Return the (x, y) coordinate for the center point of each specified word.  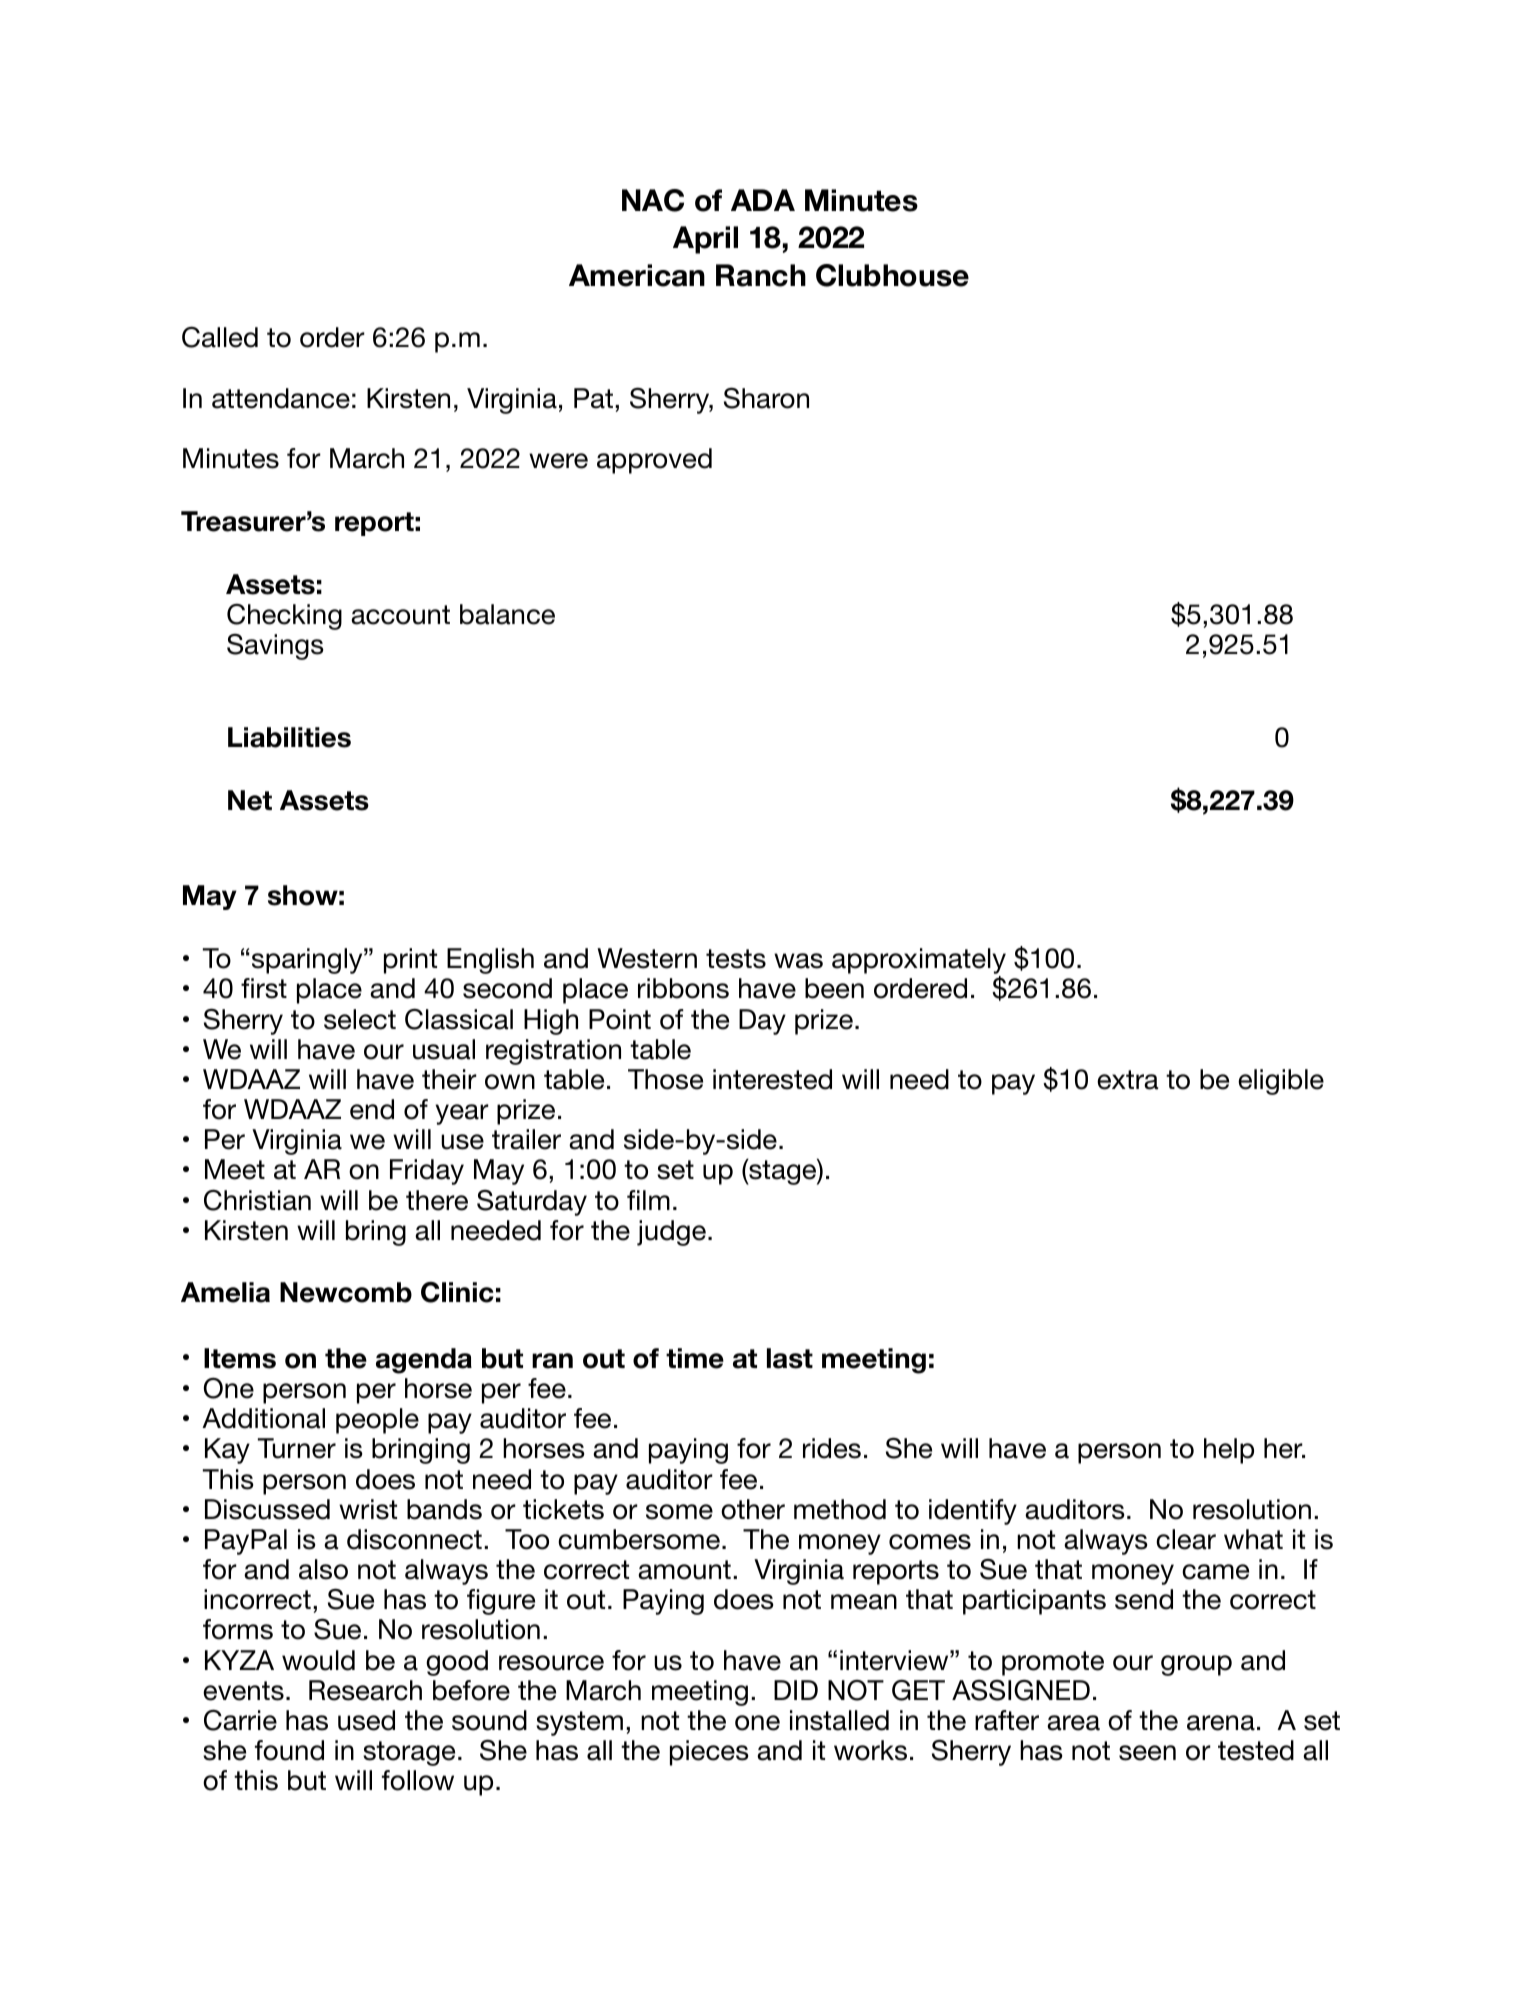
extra (1127, 1080)
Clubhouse (892, 275)
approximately (919, 962)
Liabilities (289, 737)
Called (220, 337)
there (437, 1200)
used (366, 1720)
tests (736, 959)
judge (671, 1233)
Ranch (761, 275)
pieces (709, 1753)
